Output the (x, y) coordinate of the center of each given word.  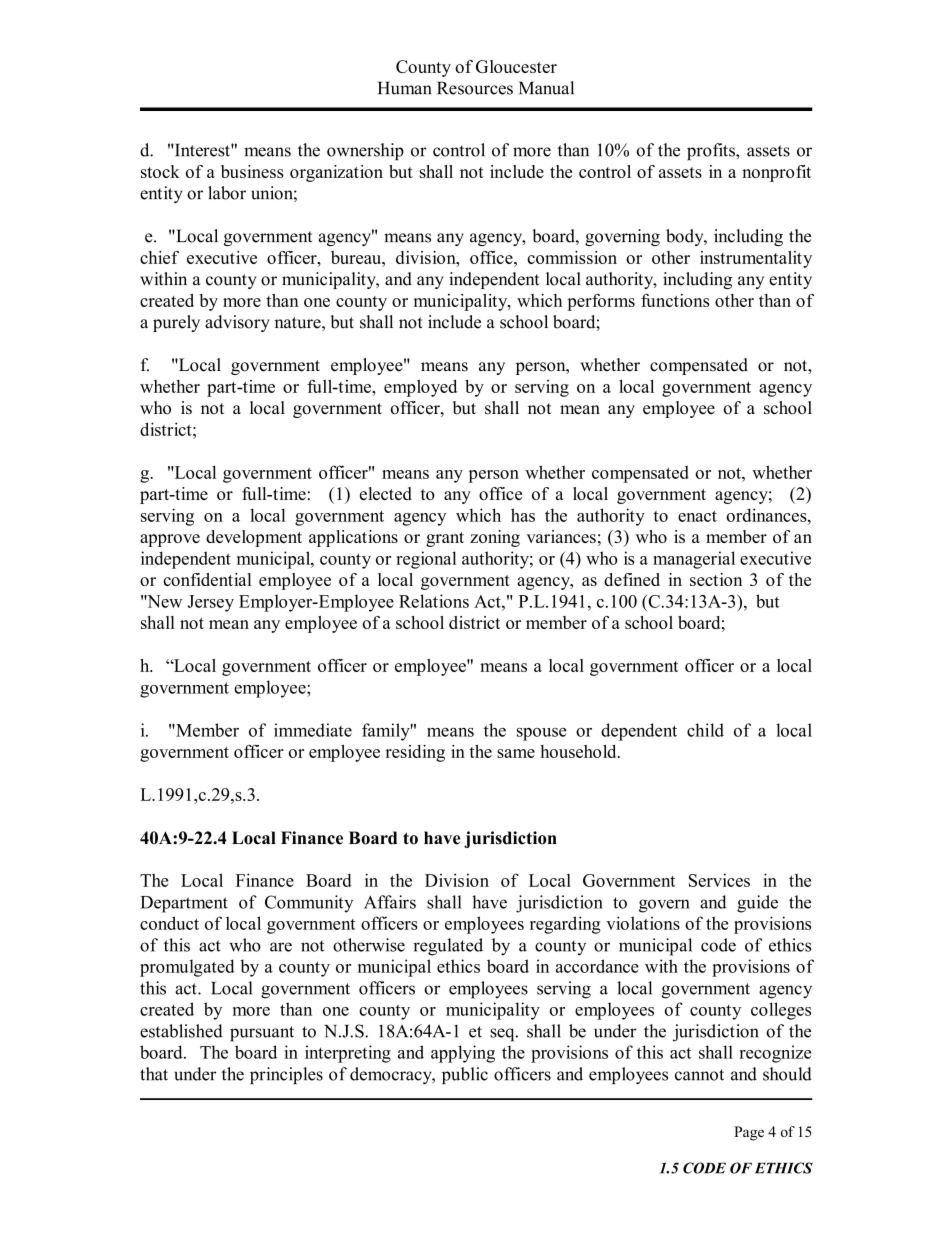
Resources (475, 88)
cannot (699, 1075)
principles (286, 1075)
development (254, 538)
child (705, 730)
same (516, 753)
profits (712, 151)
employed (420, 388)
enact (697, 516)
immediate (313, 730)
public (465, 1075)
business (252, 171)
